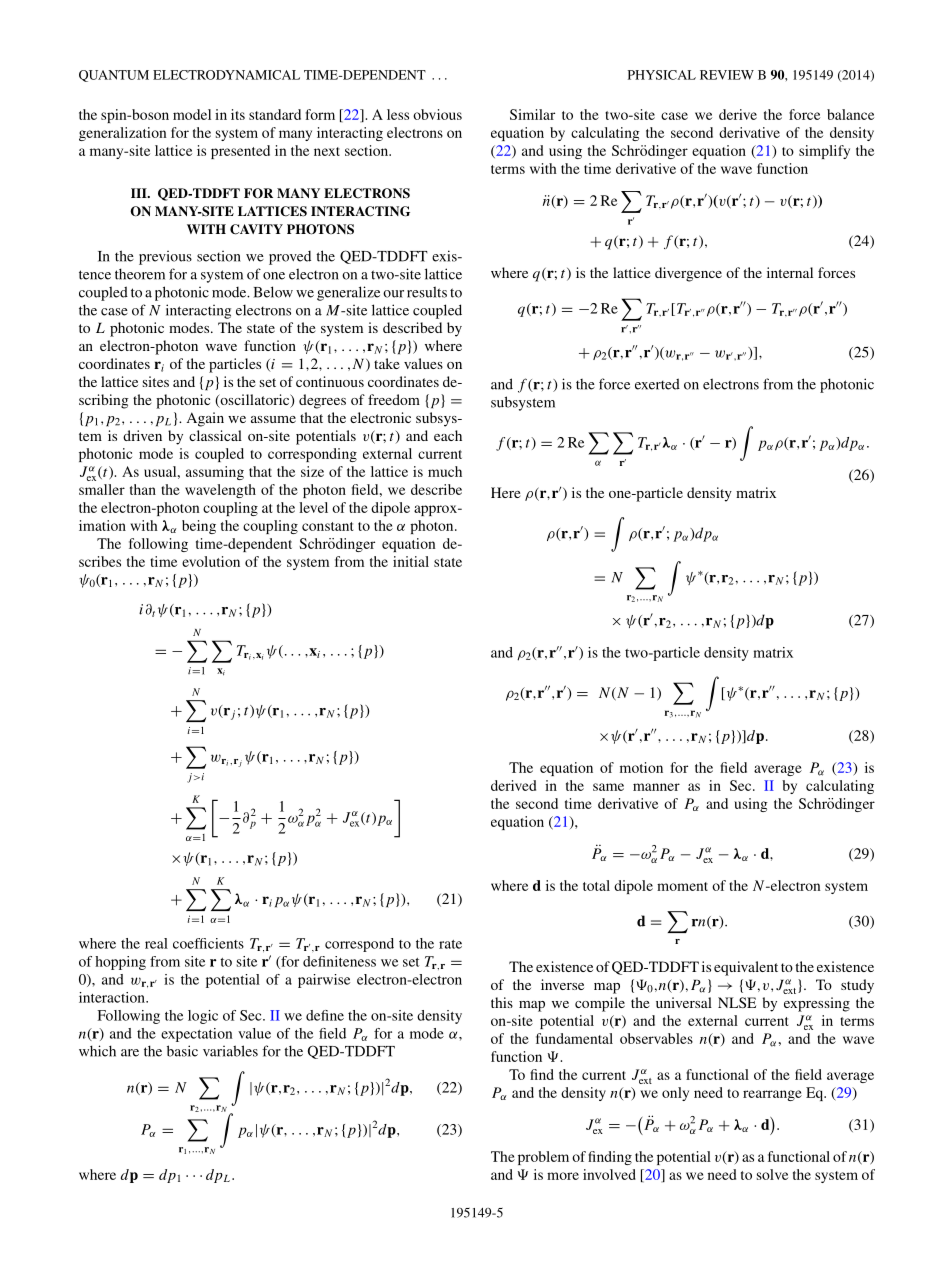  I want to click on obvious, so click(437, 114).
